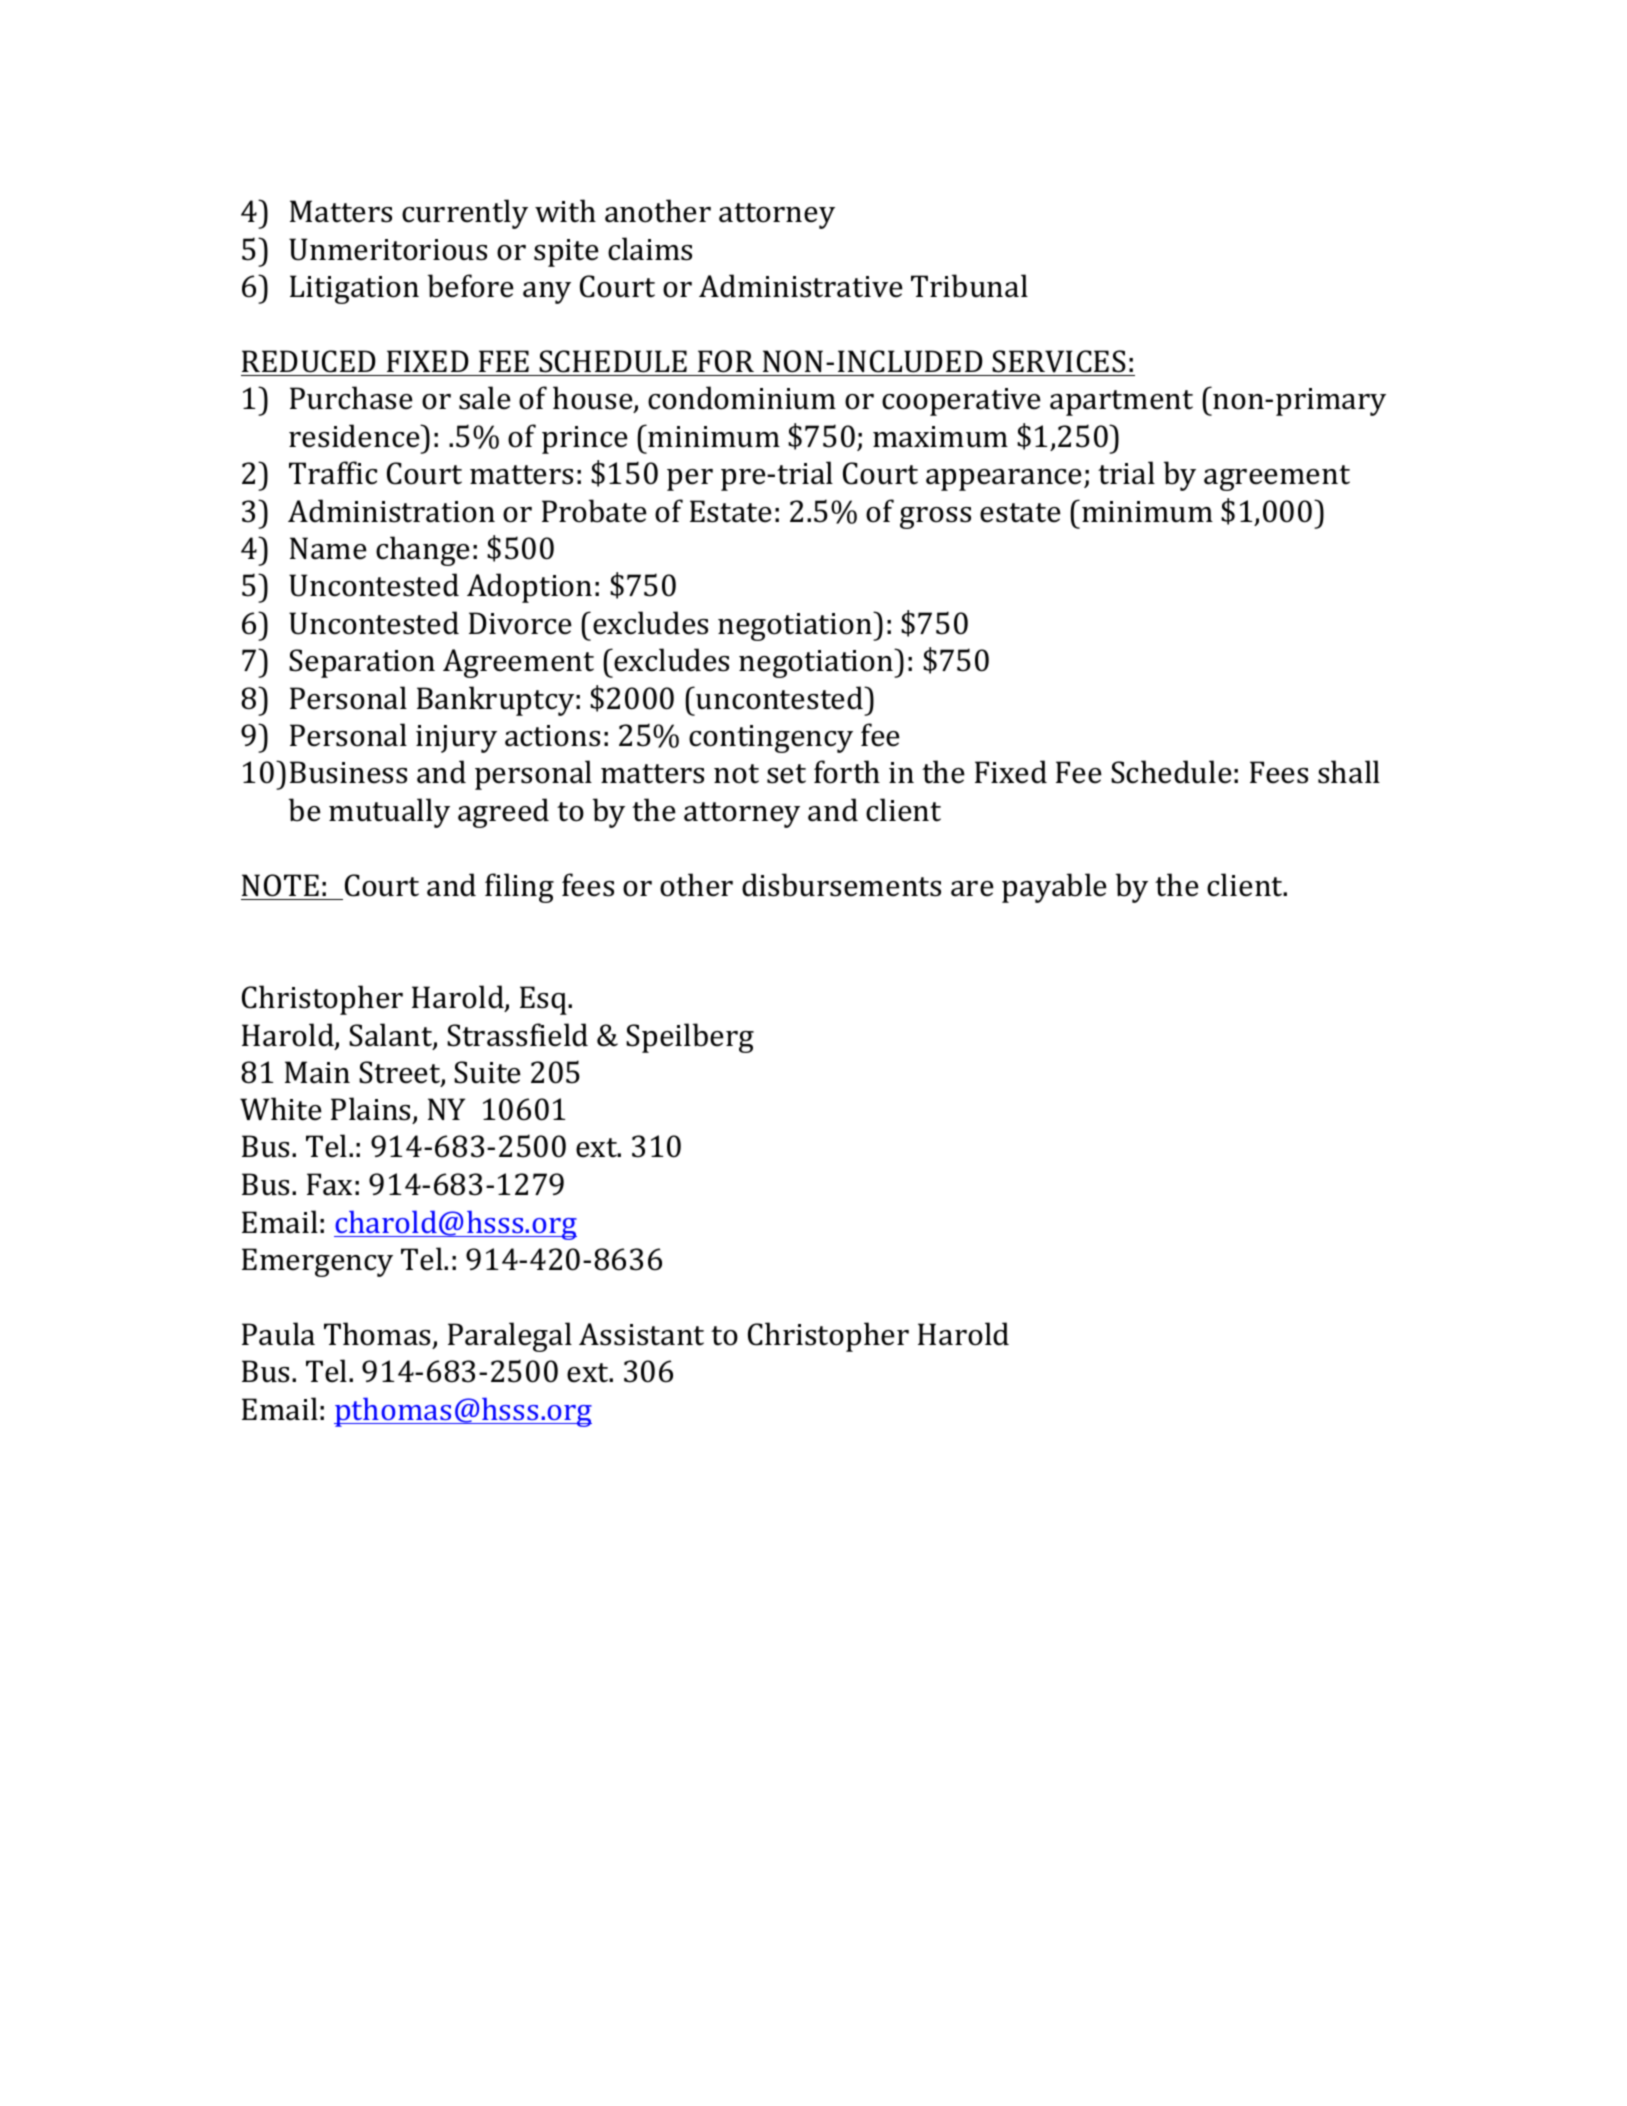  Describe the element at coordinates (1349, 772) in the screenshot. I see `shall` at that location.
